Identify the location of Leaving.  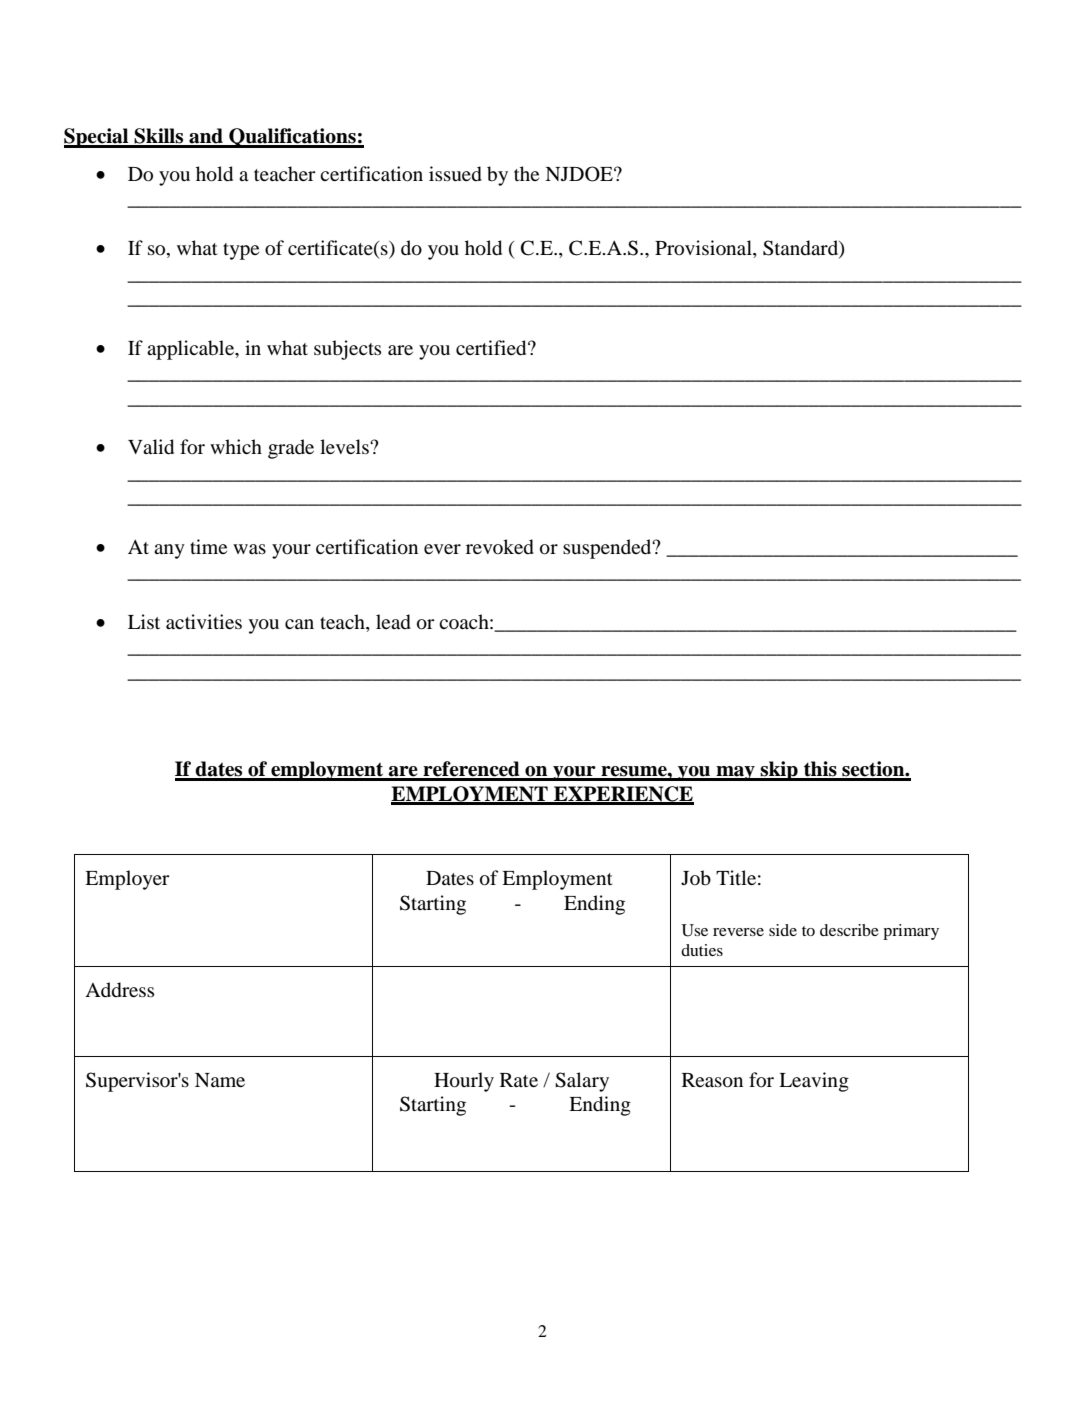
(814, 1082).
